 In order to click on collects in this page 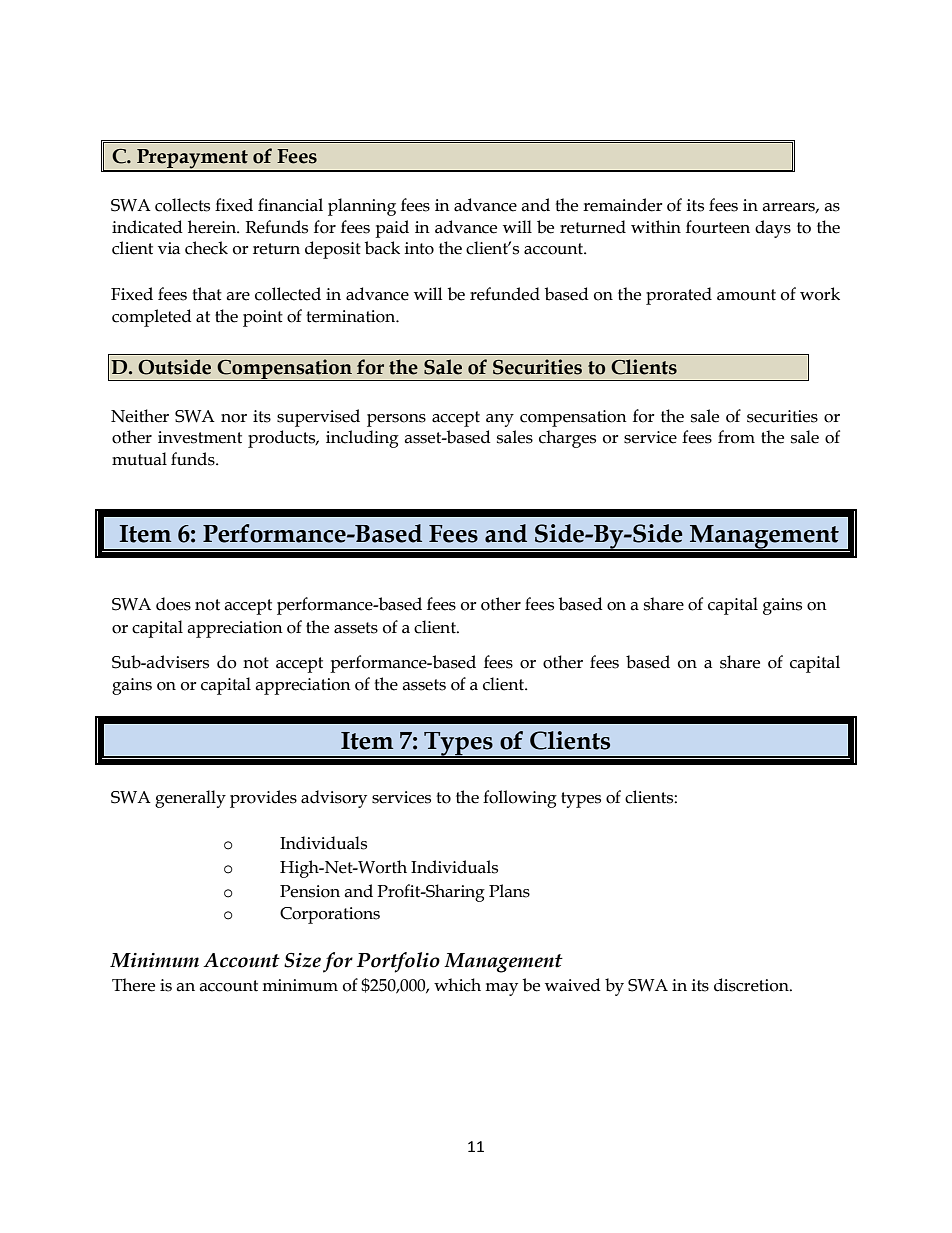, I will do `click(182, 205)`.
